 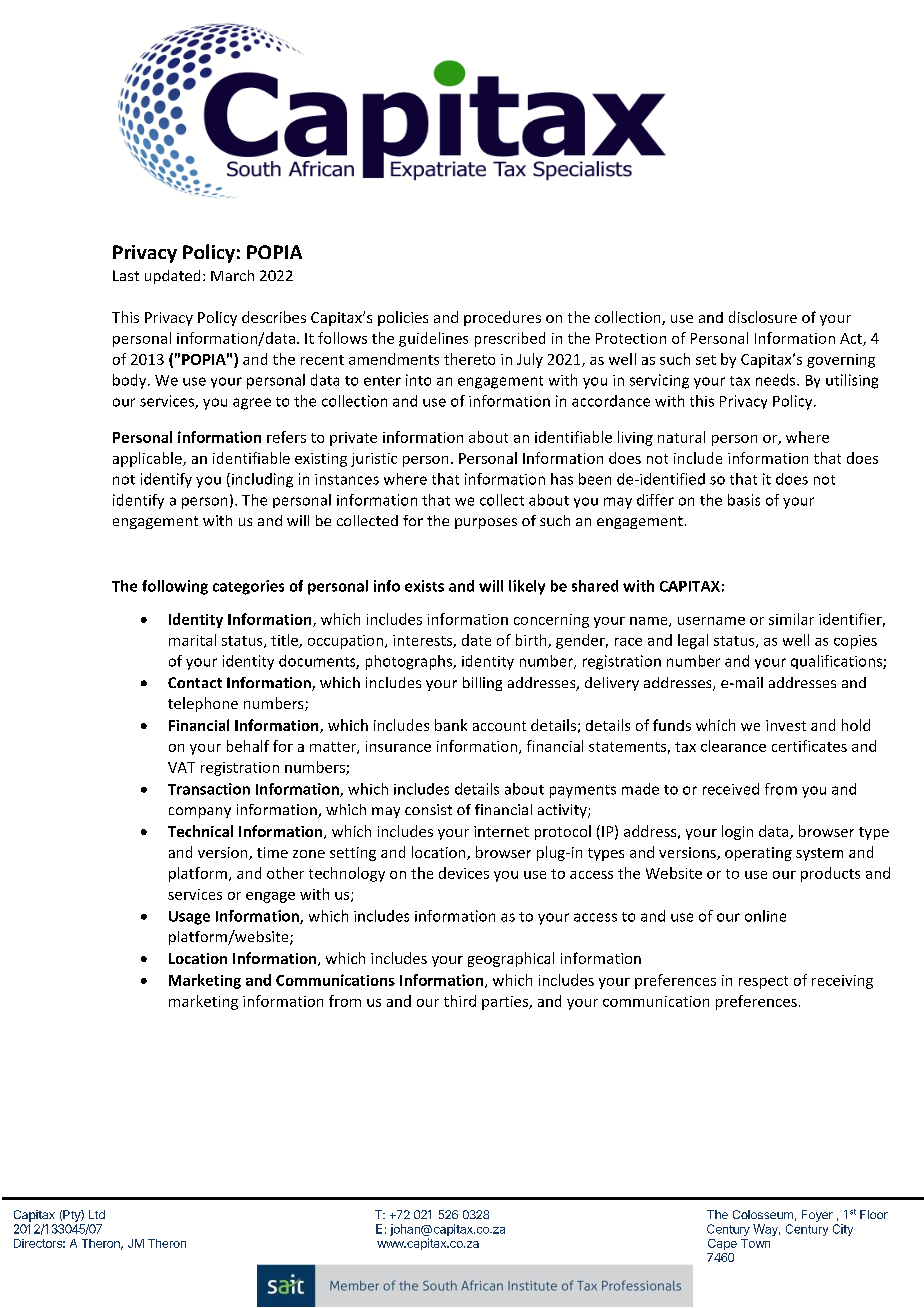 What do you see at coordinates (175, 587) in the page?
I see `following` at bounding box center [175, 587].
